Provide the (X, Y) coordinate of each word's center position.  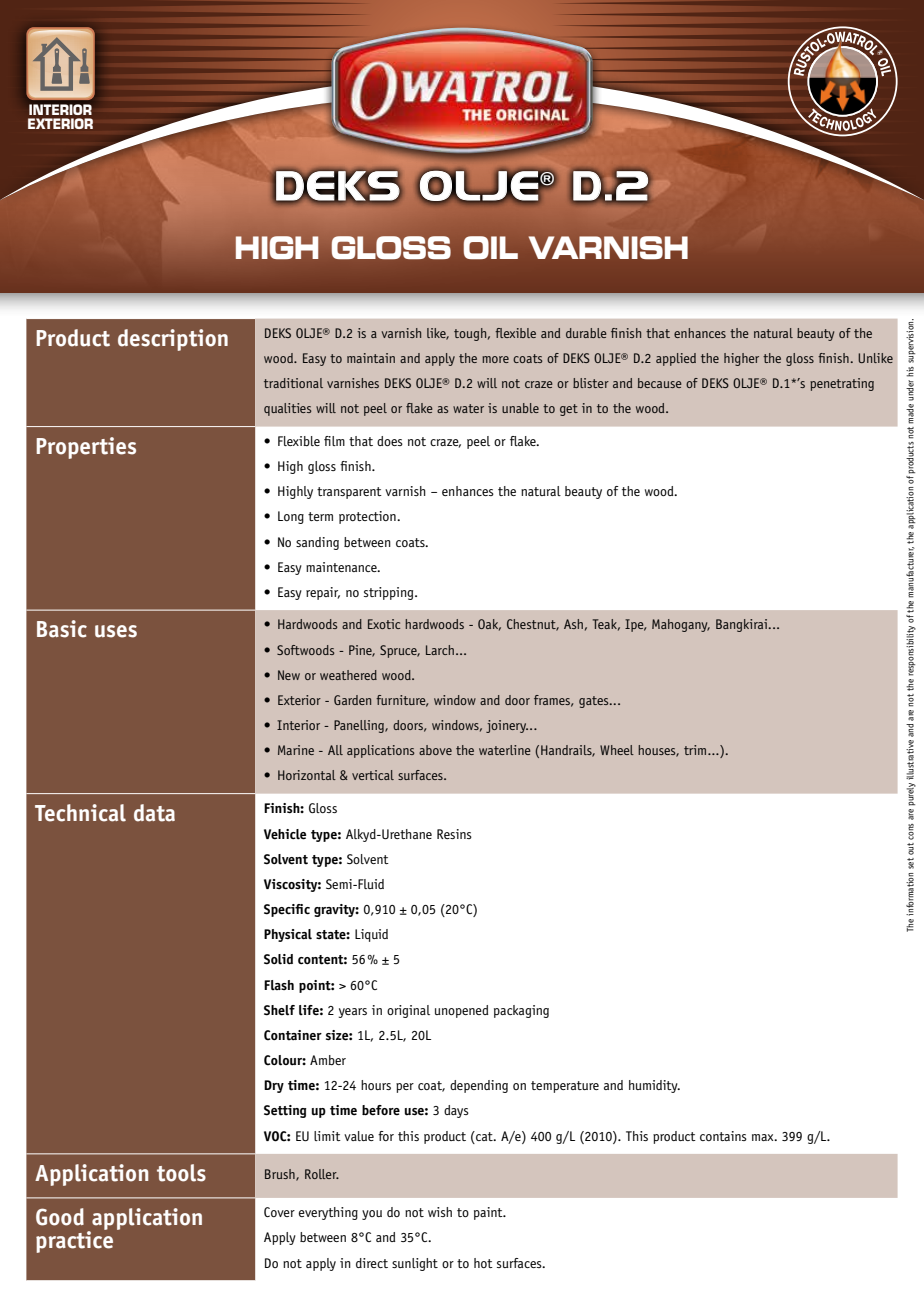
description (173, 340)
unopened (462, 1011)
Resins (454, 834)
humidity (654, 1086)
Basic (62, 629)
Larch (440, 650)
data (154, 813)
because (660, 383)
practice (74, 1241)
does (390, 441)
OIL (490, 247)
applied (676, 359)
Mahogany (681, 625)
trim (696, 750)
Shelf (279, 1010)
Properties (86, 448)
